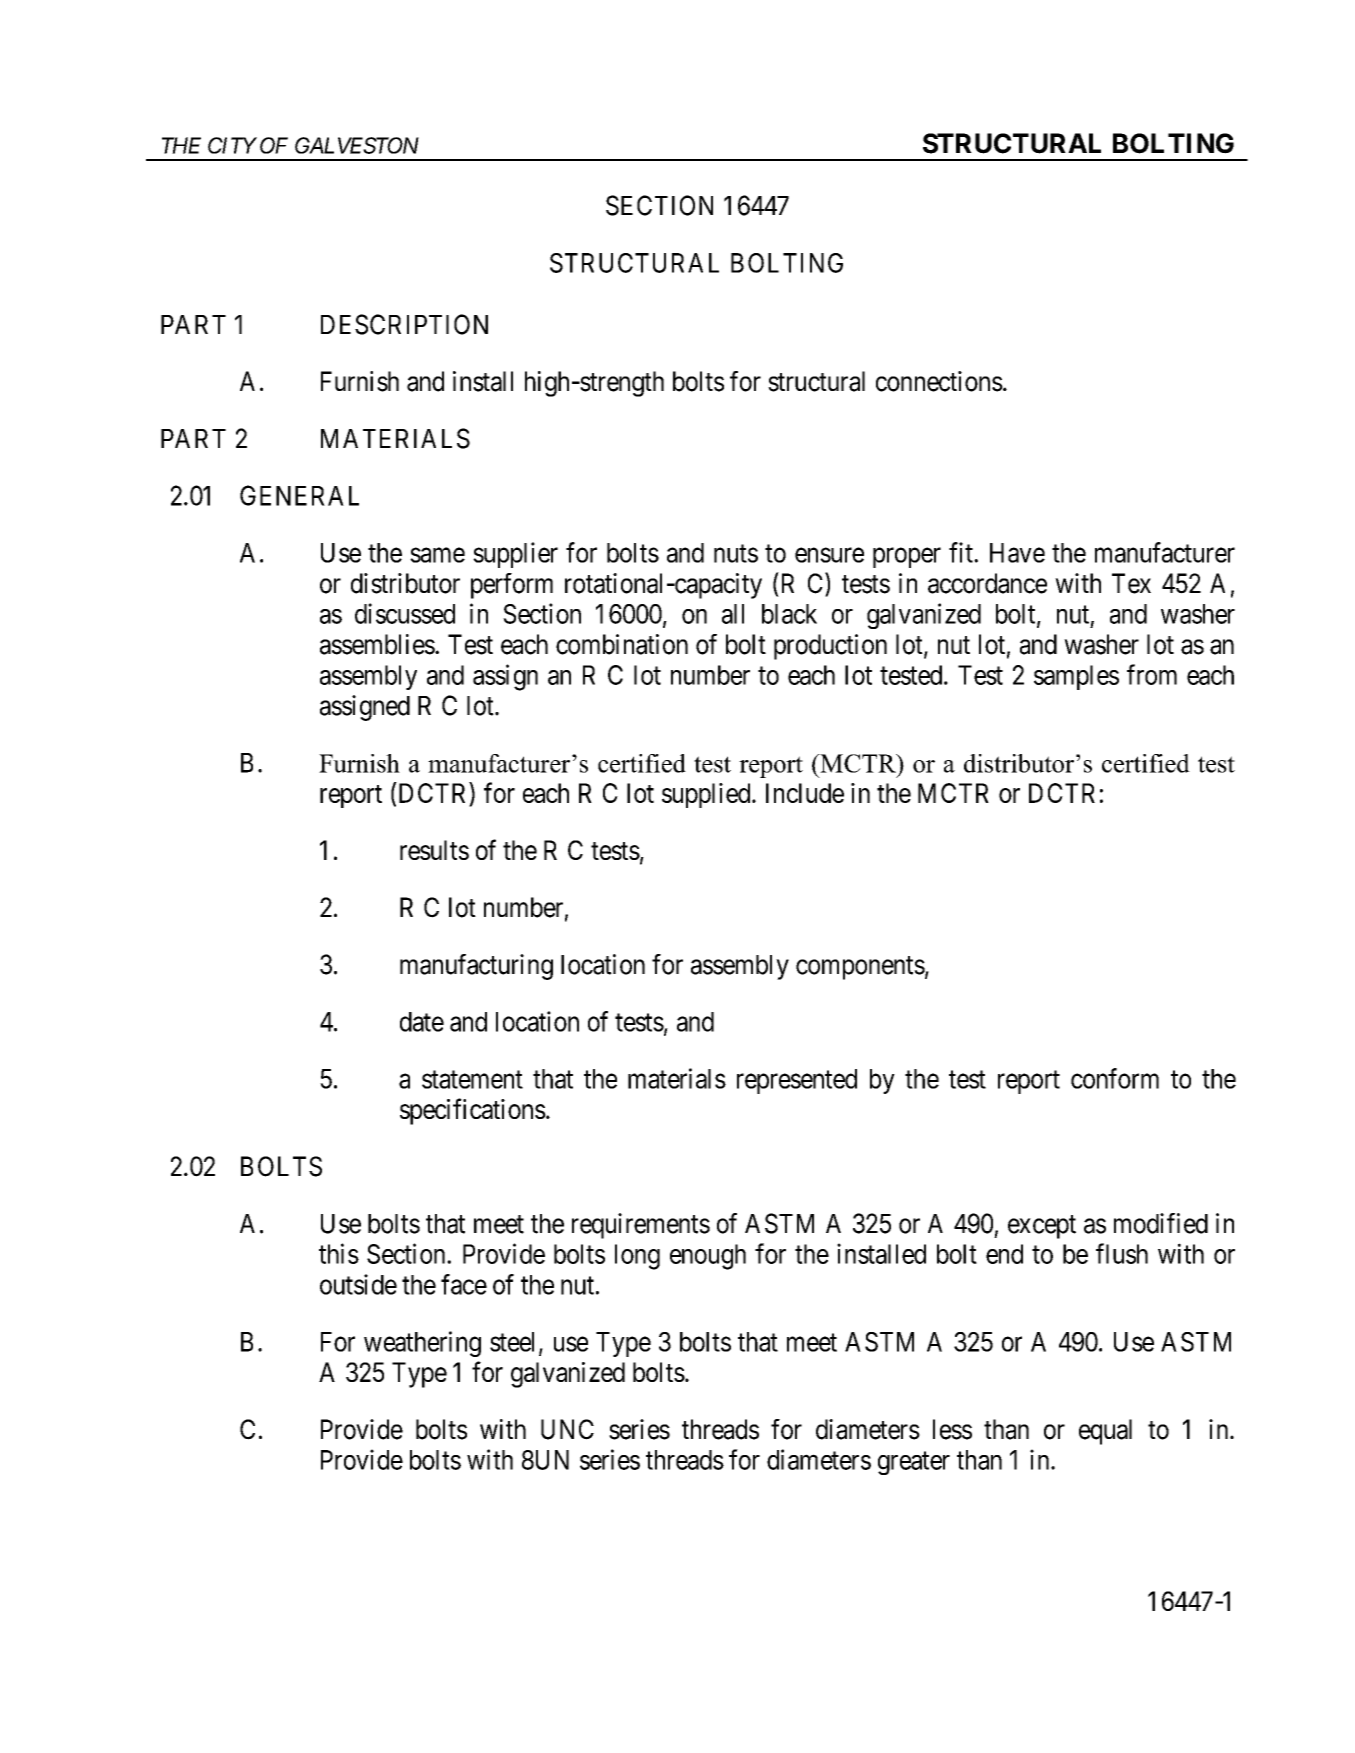 The image size is (1355, 1753). What do you see at coordinates (1115, 1078) in the page?
I see `conform` at bounding box center [1115, 1078].
